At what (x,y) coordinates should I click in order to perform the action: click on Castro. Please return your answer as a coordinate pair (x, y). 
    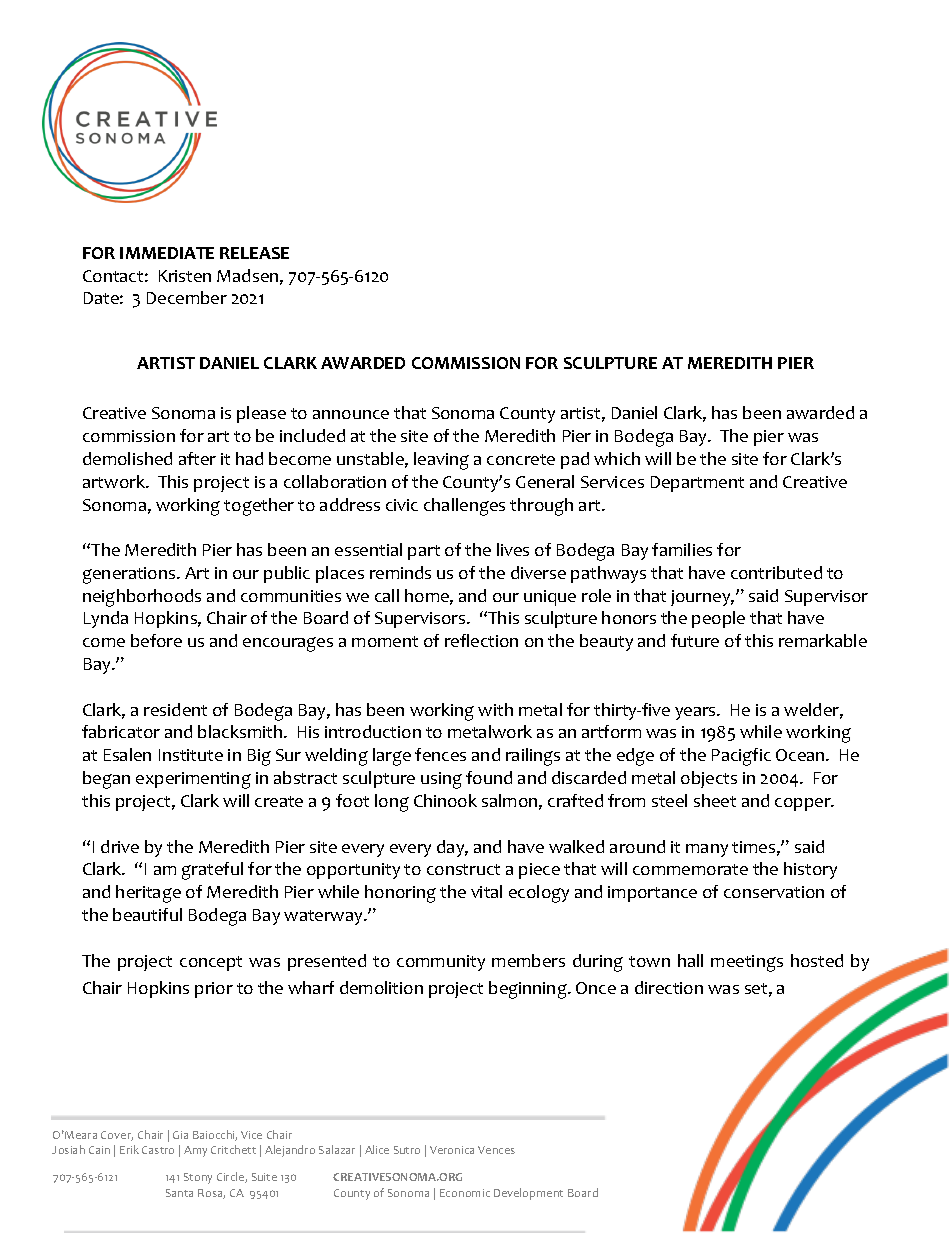
    Looking at the image, I should click on (158, 1150).
